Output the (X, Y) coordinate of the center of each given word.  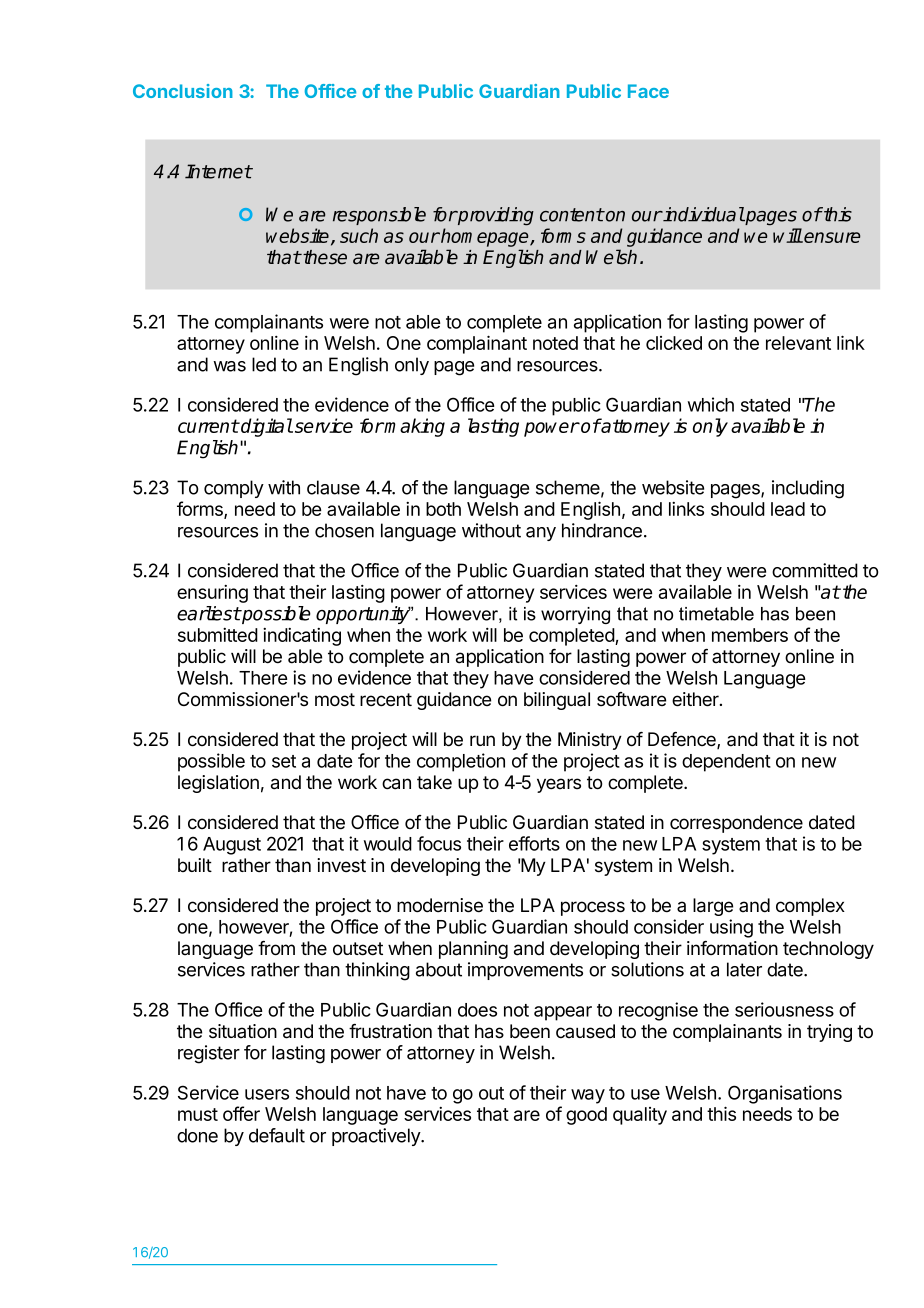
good (586, 1116)
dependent (726, 763)
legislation (218, 784)
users (267, 1094)
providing (495, 216)
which (711, 404)
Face (648, 91)
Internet (218, 171)
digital (266, 427)
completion (461, 762)
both (443, 509)
